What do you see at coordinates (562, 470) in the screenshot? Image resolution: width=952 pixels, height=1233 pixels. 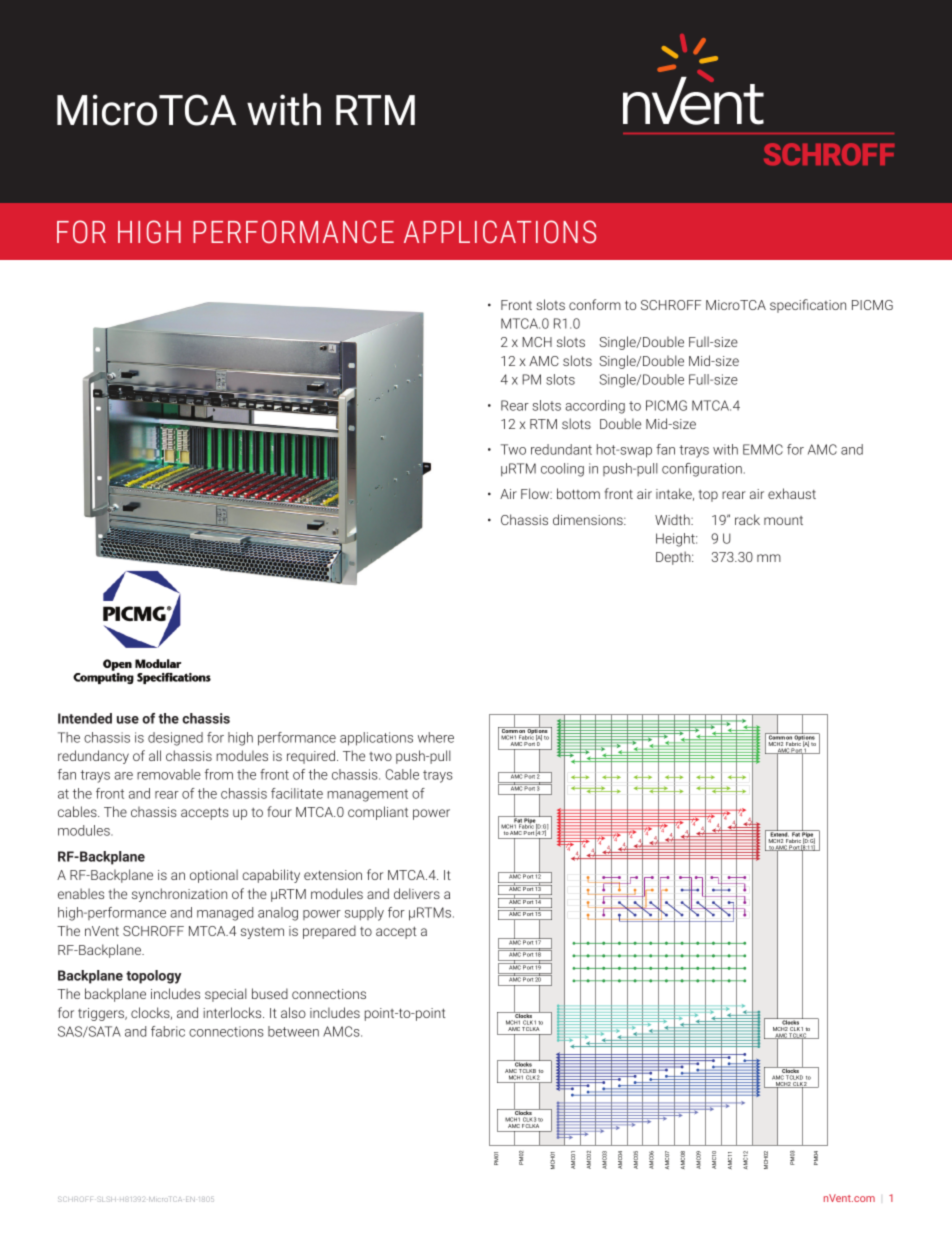 I see `cooling` at bounding box center [562, 470].
